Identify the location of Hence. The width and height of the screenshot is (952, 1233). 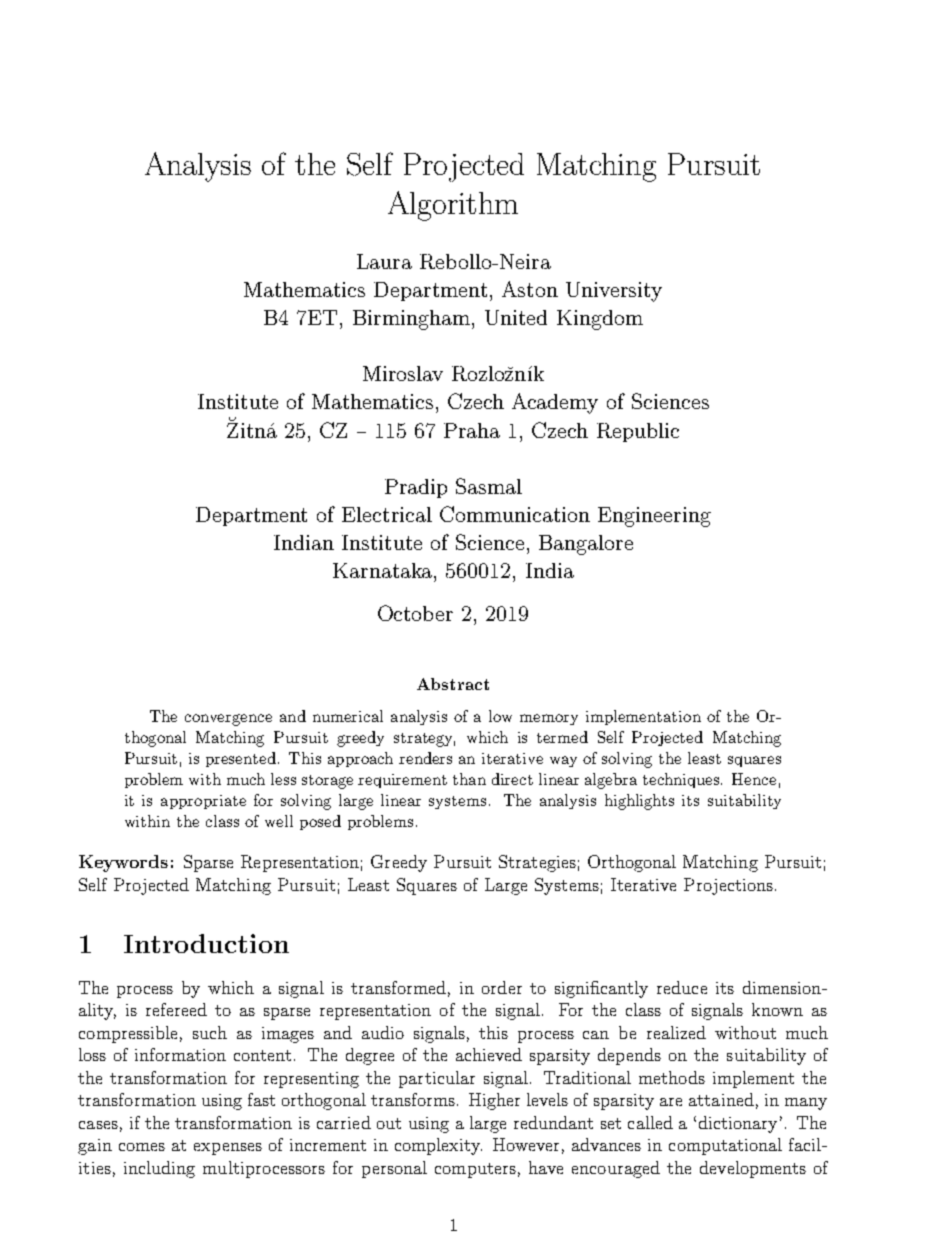
(754, 779).
